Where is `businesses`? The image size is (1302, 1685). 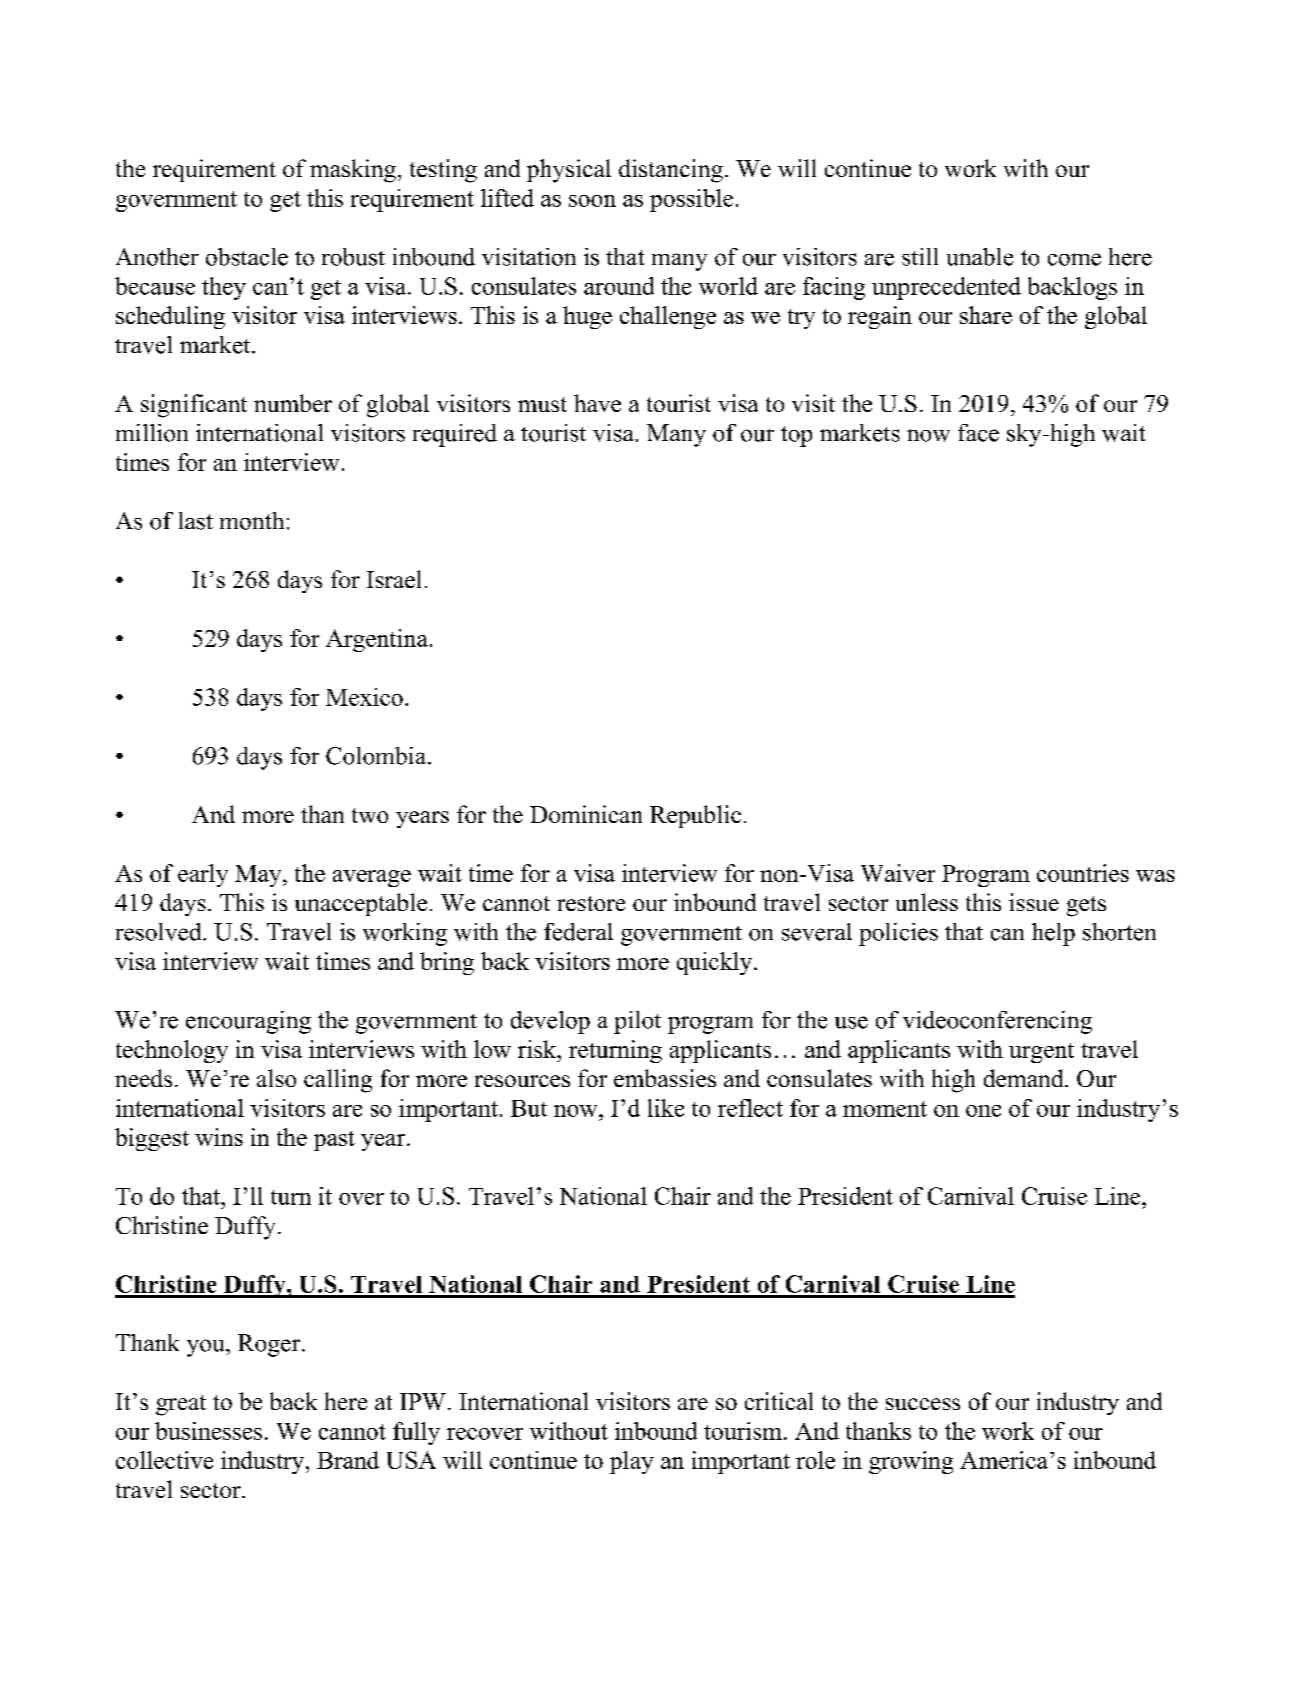 businesses is located at coordinates (208, 1431).
